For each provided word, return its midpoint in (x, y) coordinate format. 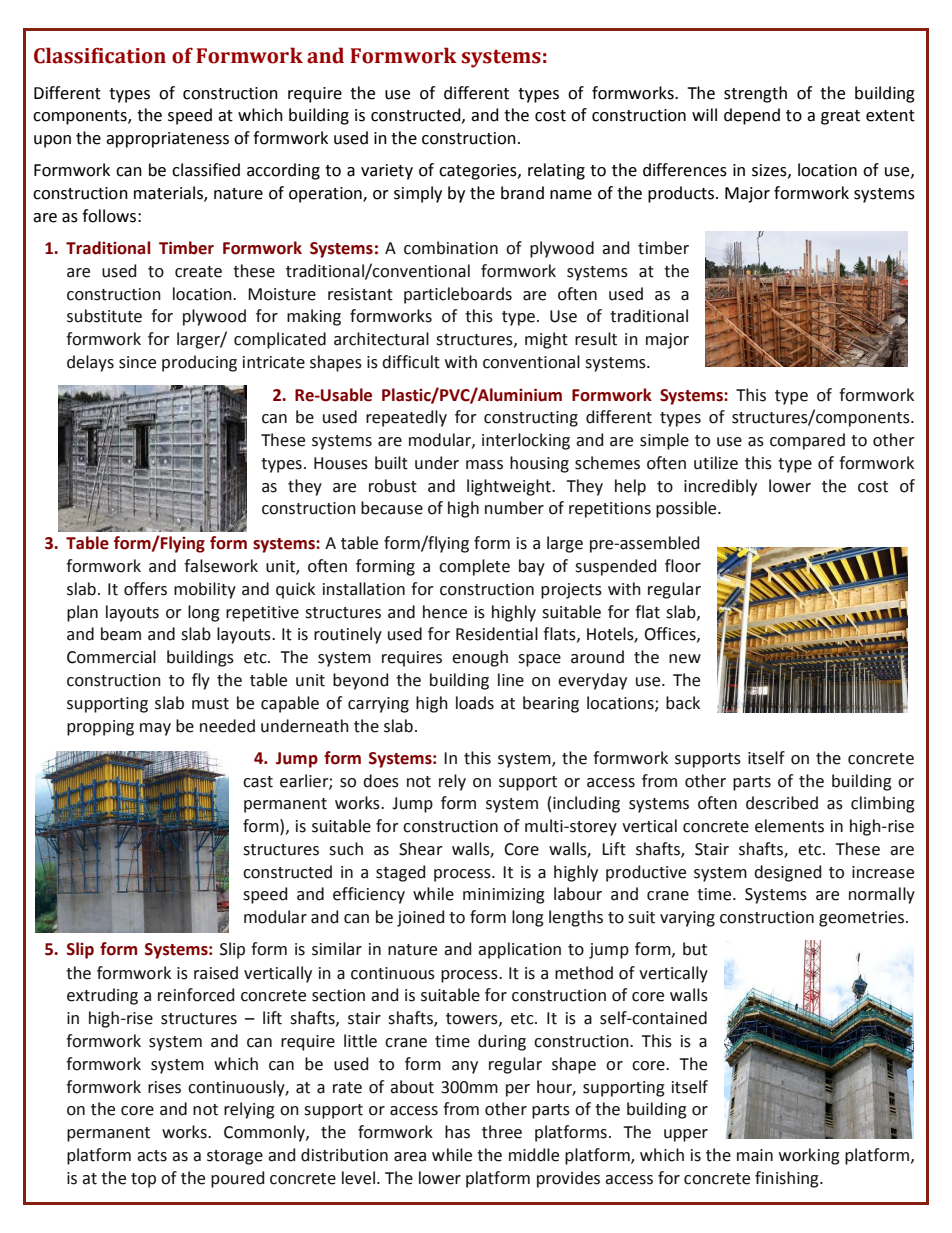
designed (787, 873)
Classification (100, 55)
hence (445, 612)
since (137, 362)
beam (121, 634)
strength (755, 94)
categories (479, 172)
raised (216, 973)
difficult (411, 362)
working (809, 1156)
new (685, 659)
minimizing (504, 896)
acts (152, 1156)
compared (807, 441)
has (457, 1132)
